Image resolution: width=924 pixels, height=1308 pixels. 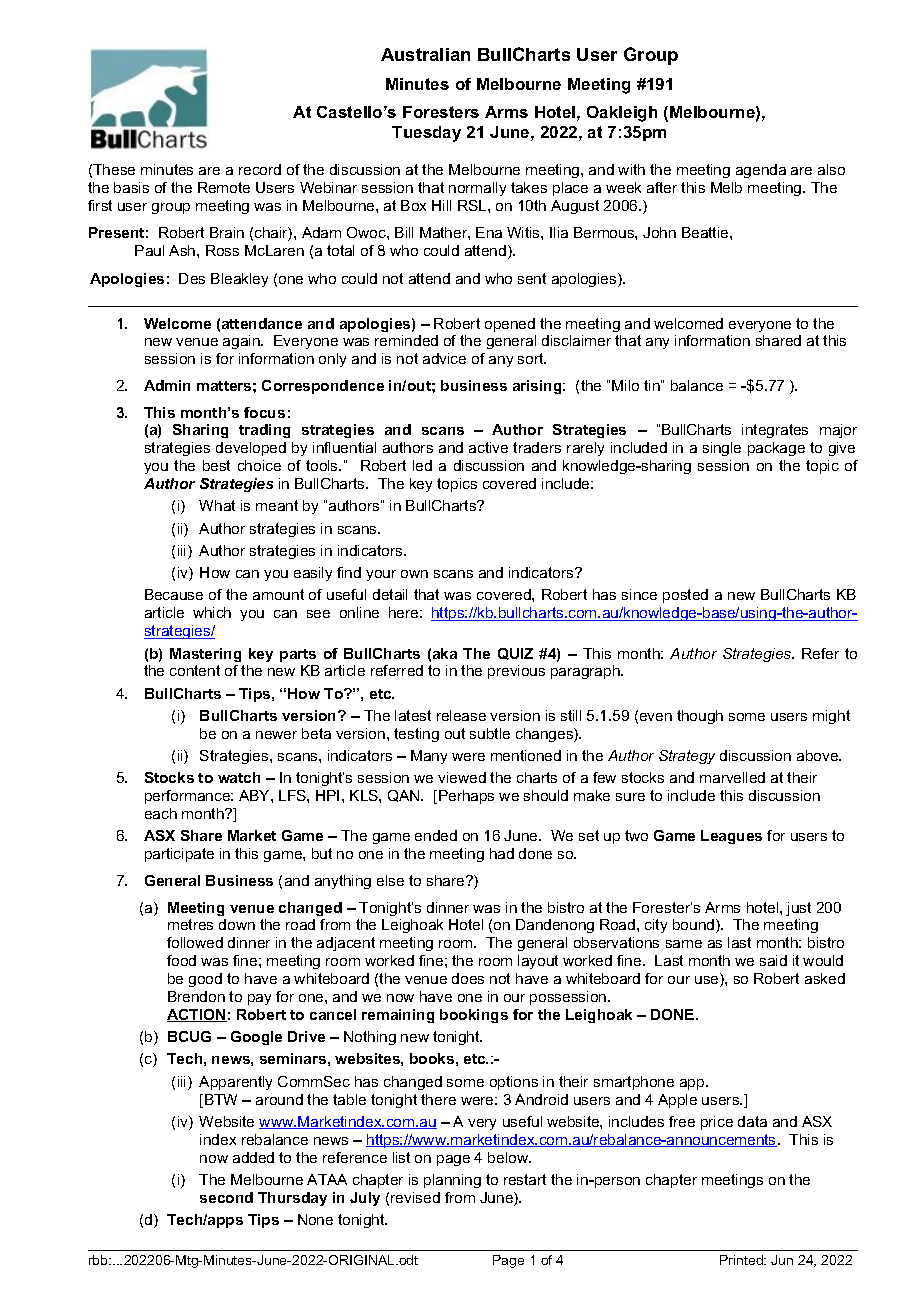 What do you see at coordinates (452, 1181) in the image?
I see `planning` at bounding box center [452, 1181].
